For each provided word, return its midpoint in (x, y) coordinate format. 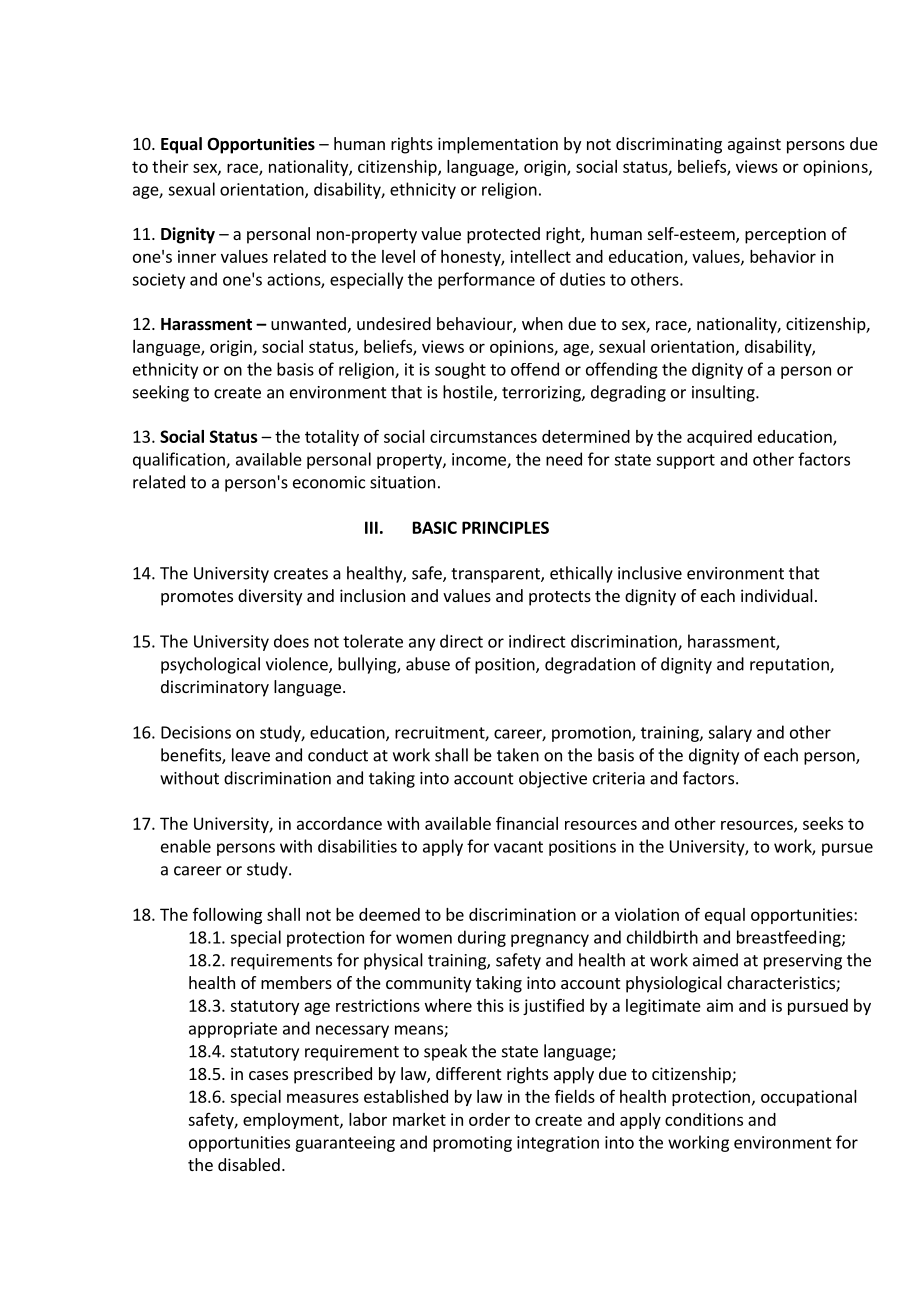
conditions (704, 1119)
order (489, 1119)
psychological (210, 665)
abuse (428, 664)
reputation (790, 666)
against (754, 145)
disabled (249, 1164)
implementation (498, 145)
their (170, 166)
